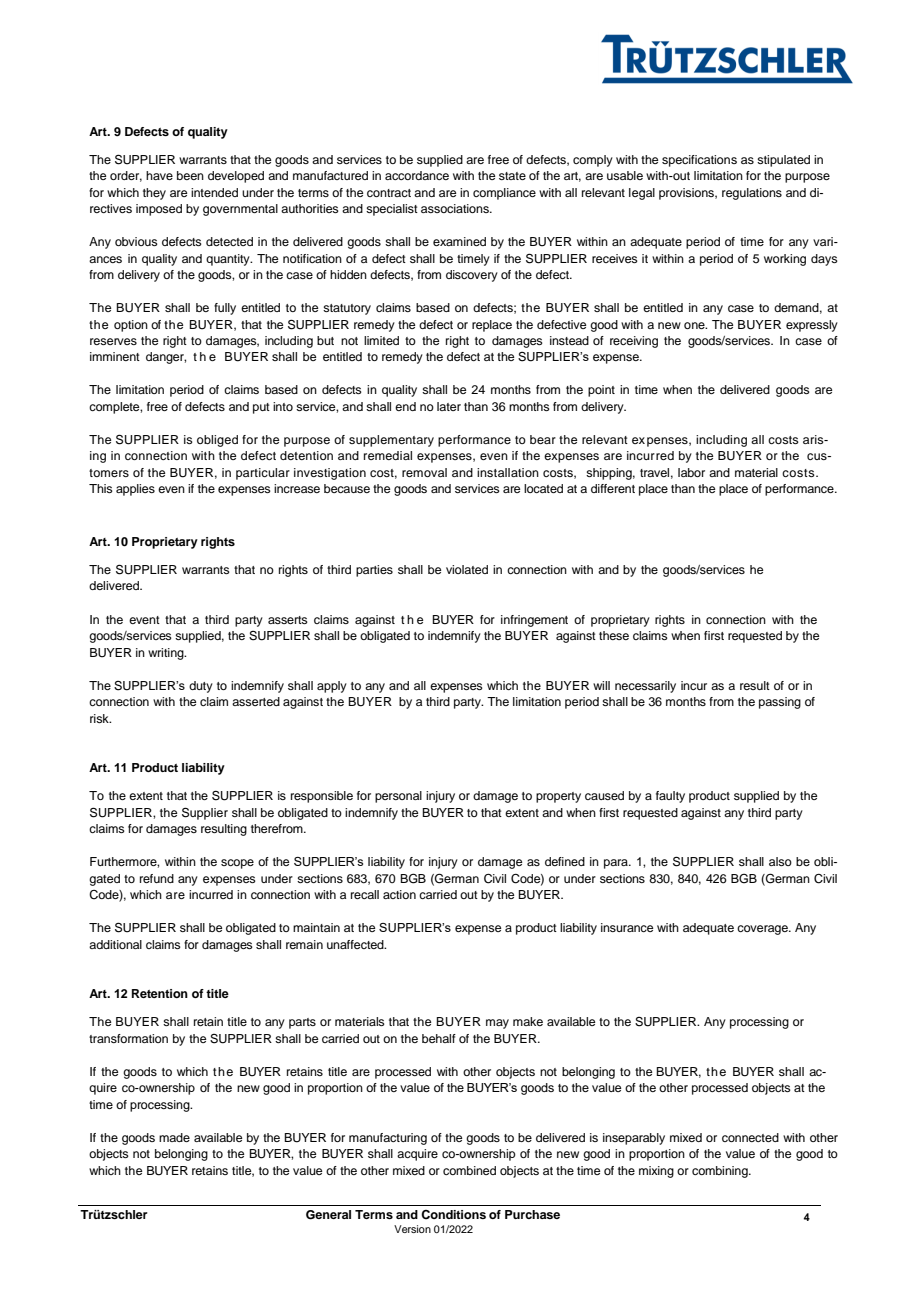 This screenshot has height=1309, width=924. What do you see at coordinates (456, 208) in the screenshot?
I see `associations` at bounding box center [456, 208].
